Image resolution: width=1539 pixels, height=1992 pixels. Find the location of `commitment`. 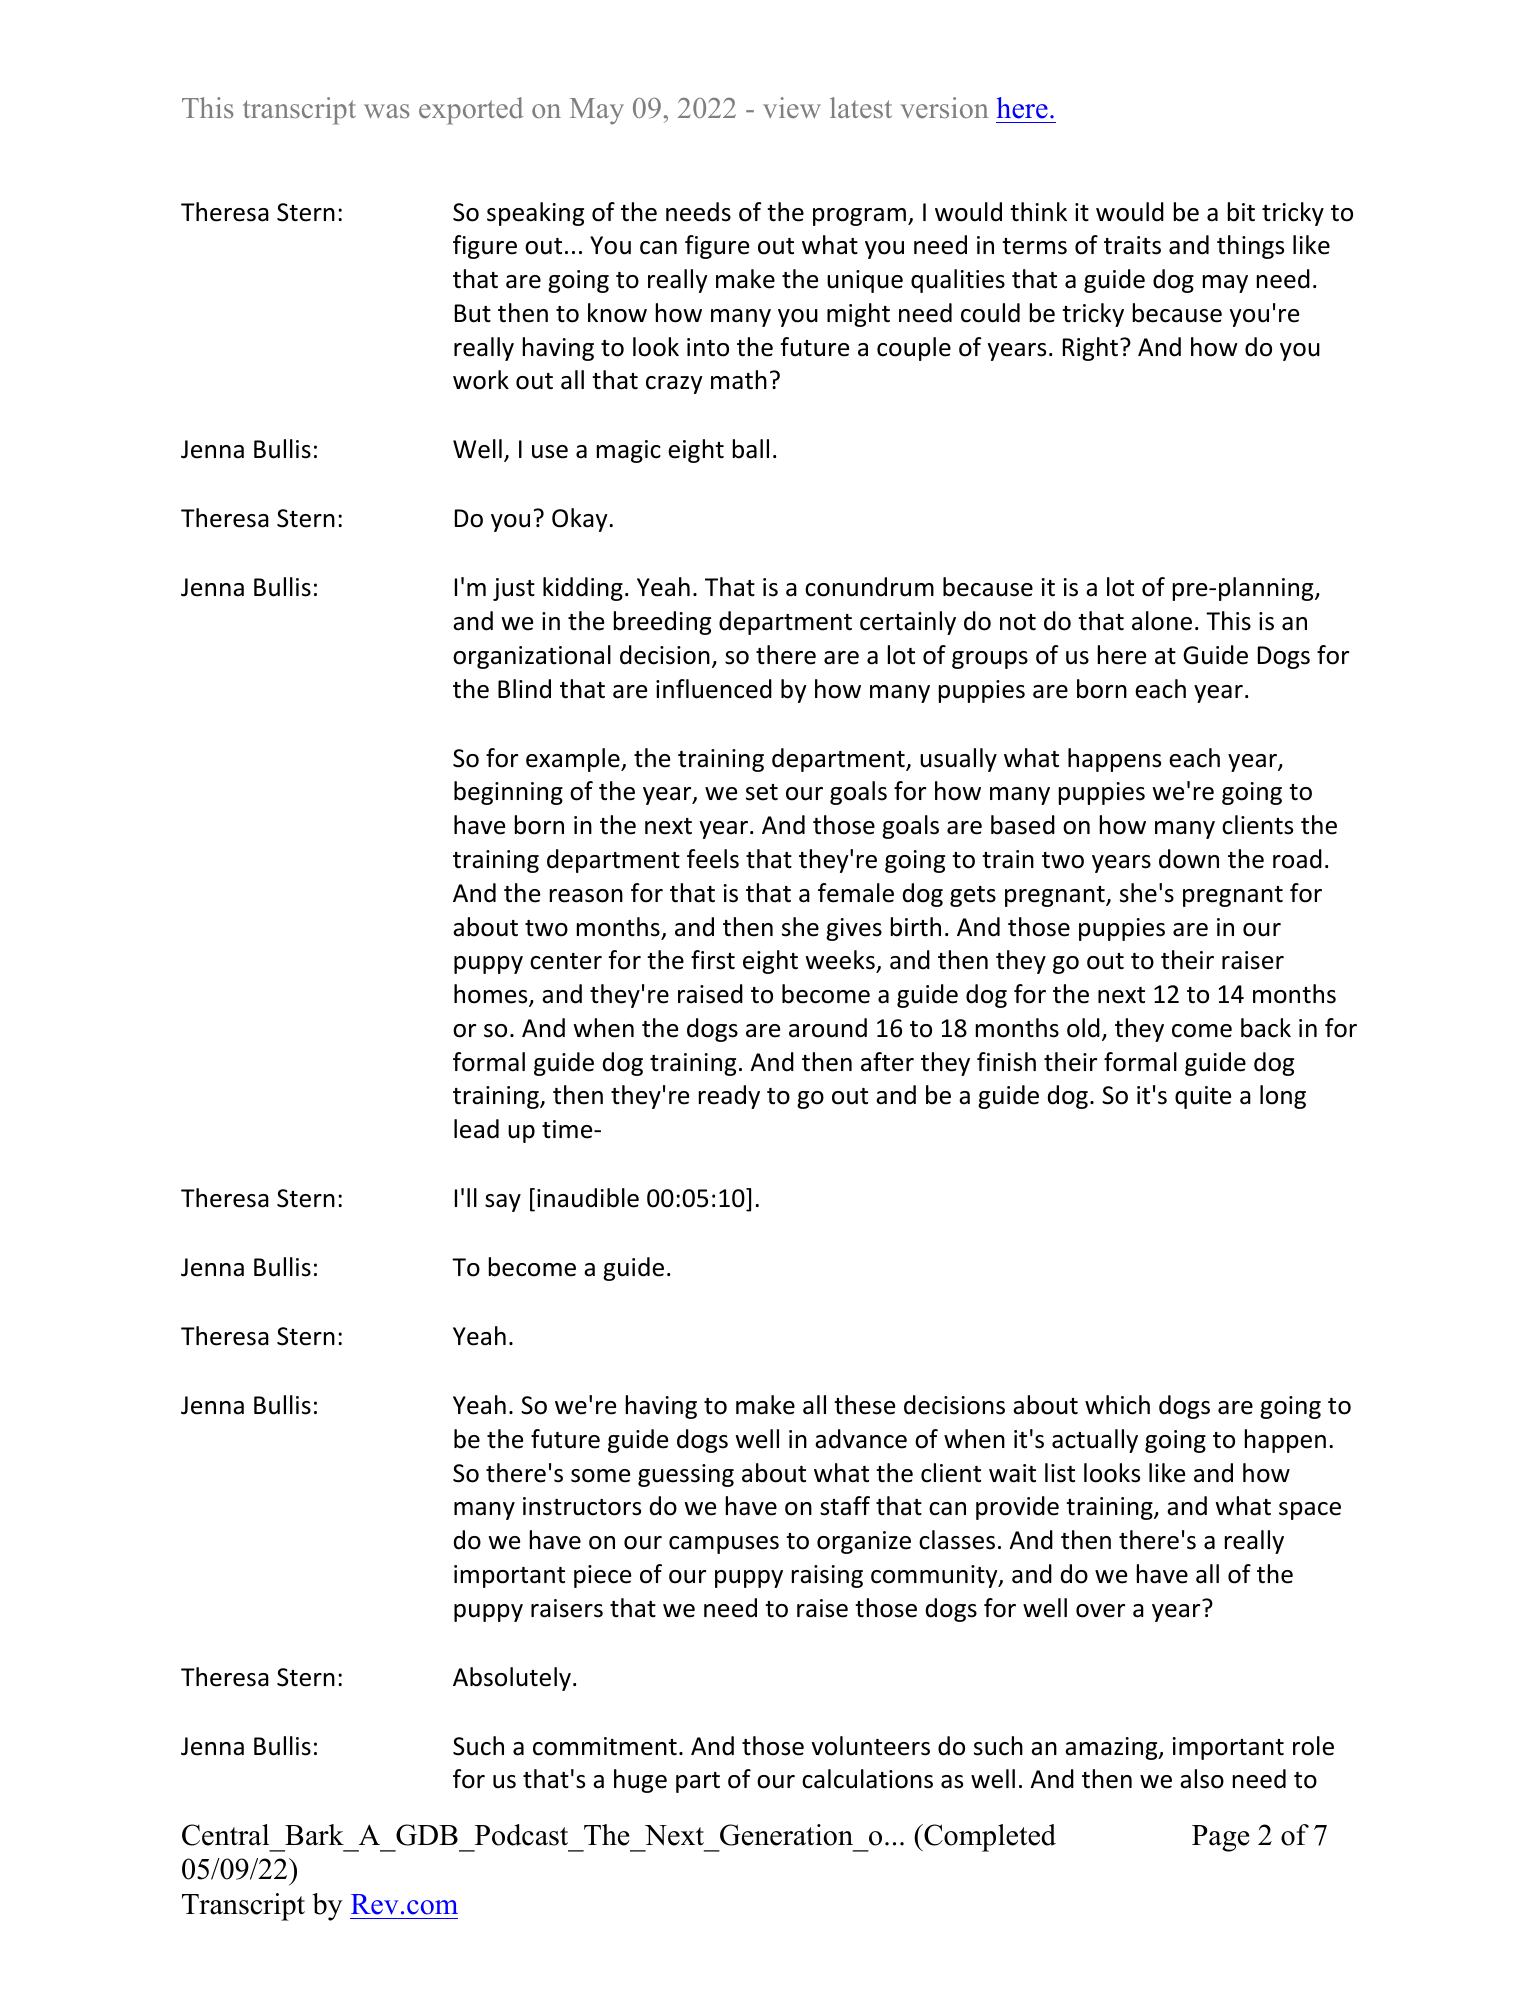

commitment is located at coordinates (605, 1746).
